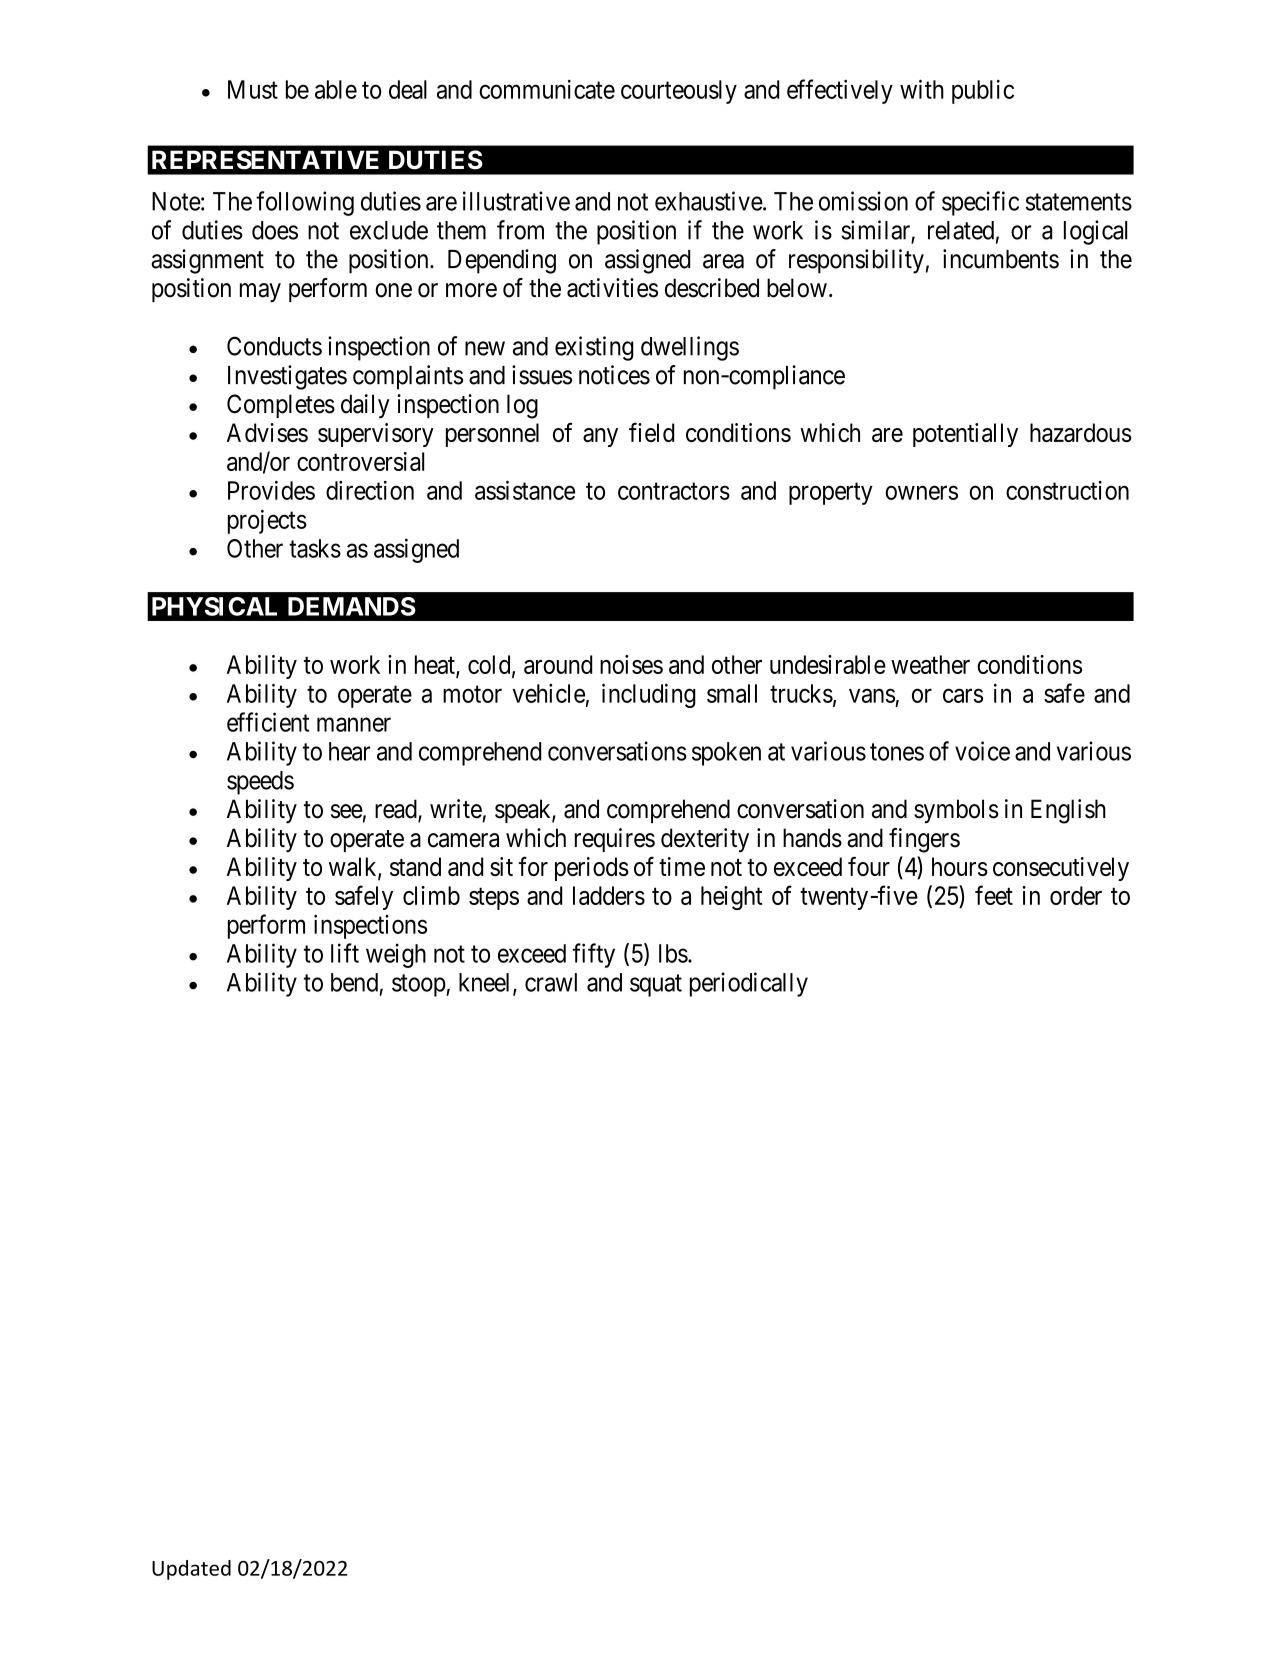  I want to click on symbols, so click(956, 811).
